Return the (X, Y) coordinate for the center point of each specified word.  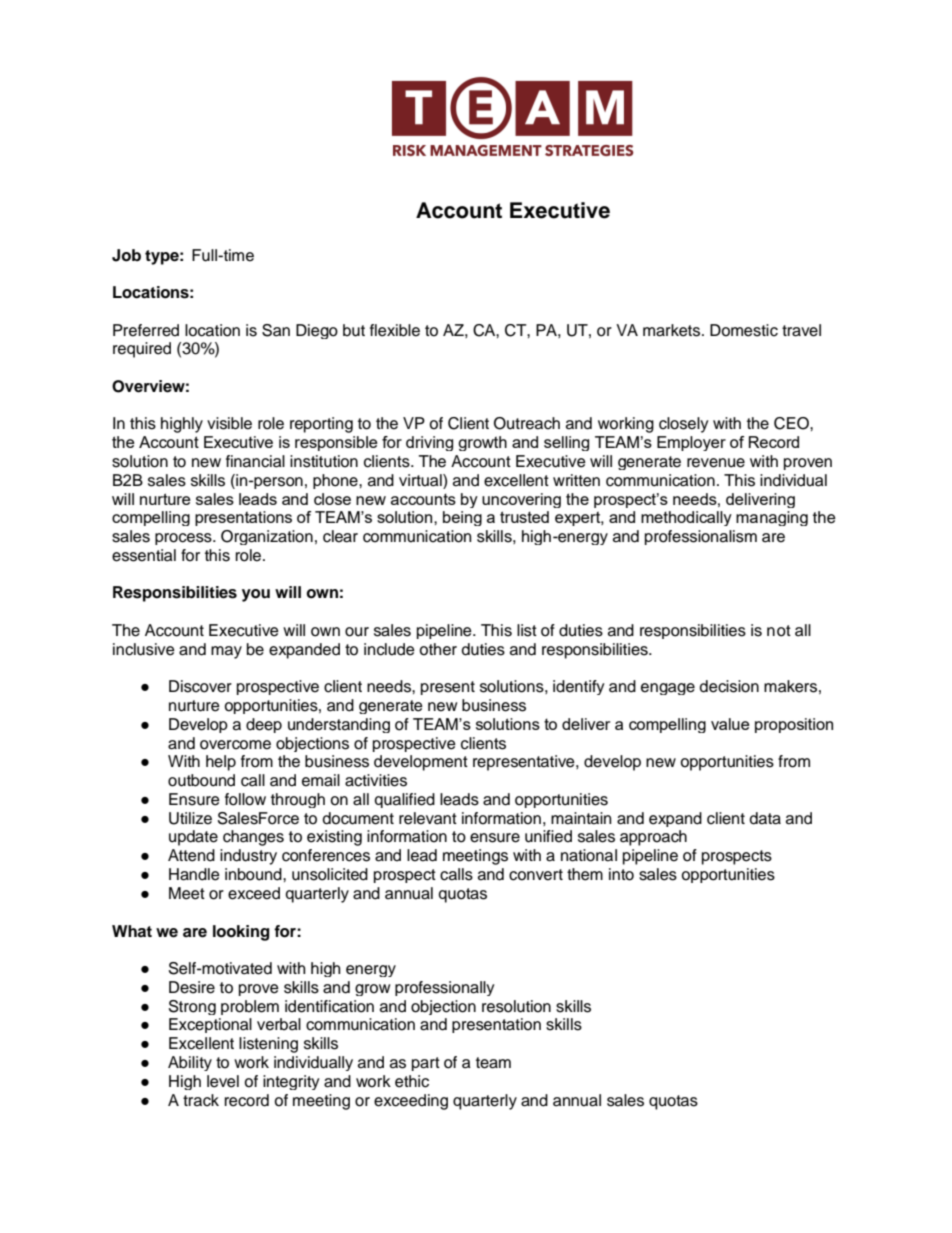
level (223, 1081)
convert (536, 875)
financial (255, 461)
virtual (421, 481)
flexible (395, 330)
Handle (194, 874)
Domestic (744, 330)
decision (729, 686)
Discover (200, 686)
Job (126, 255)
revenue (716, 463)
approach (653, 838)
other (438, 649)
